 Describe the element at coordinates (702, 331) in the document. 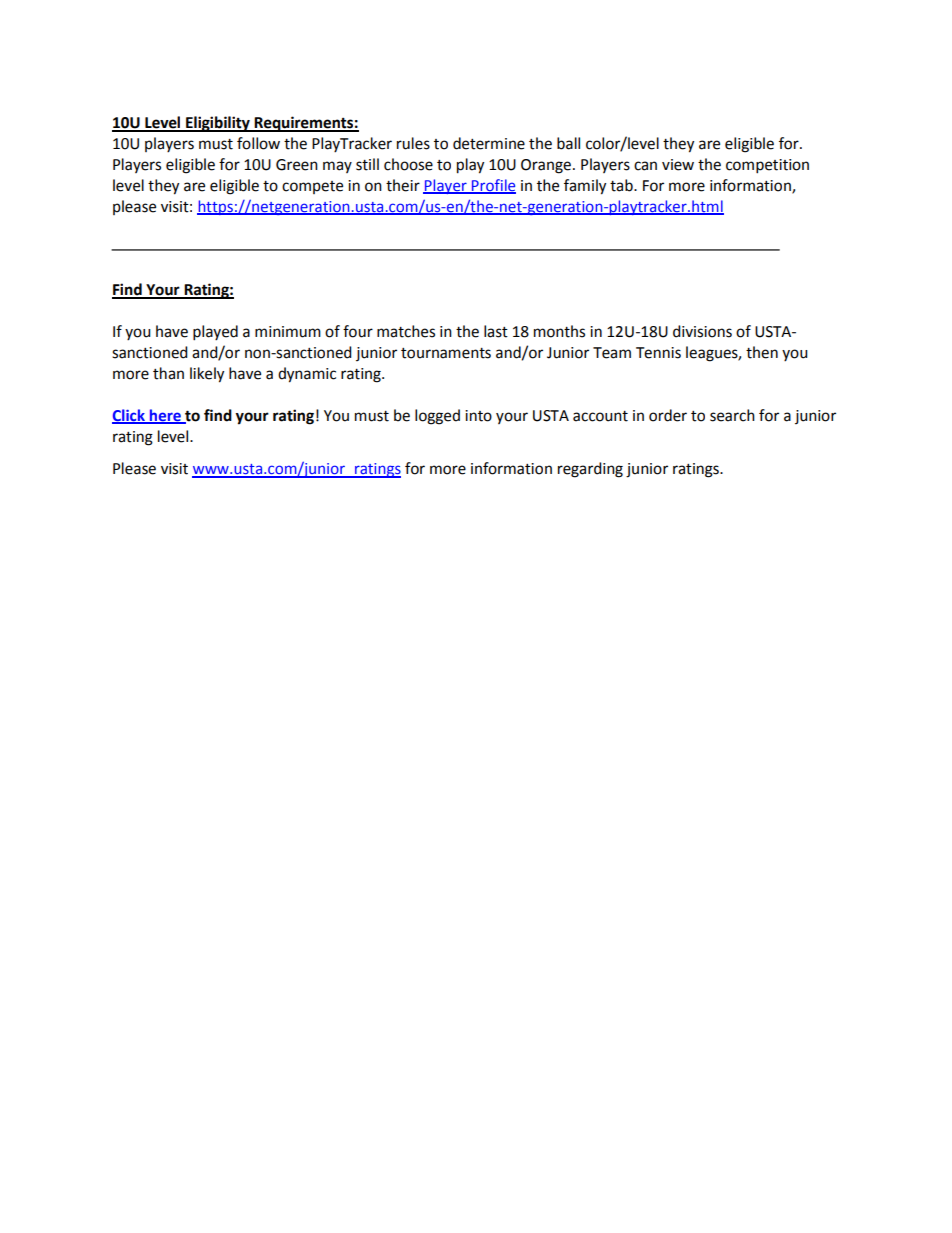

I see `divisions` at that location.
